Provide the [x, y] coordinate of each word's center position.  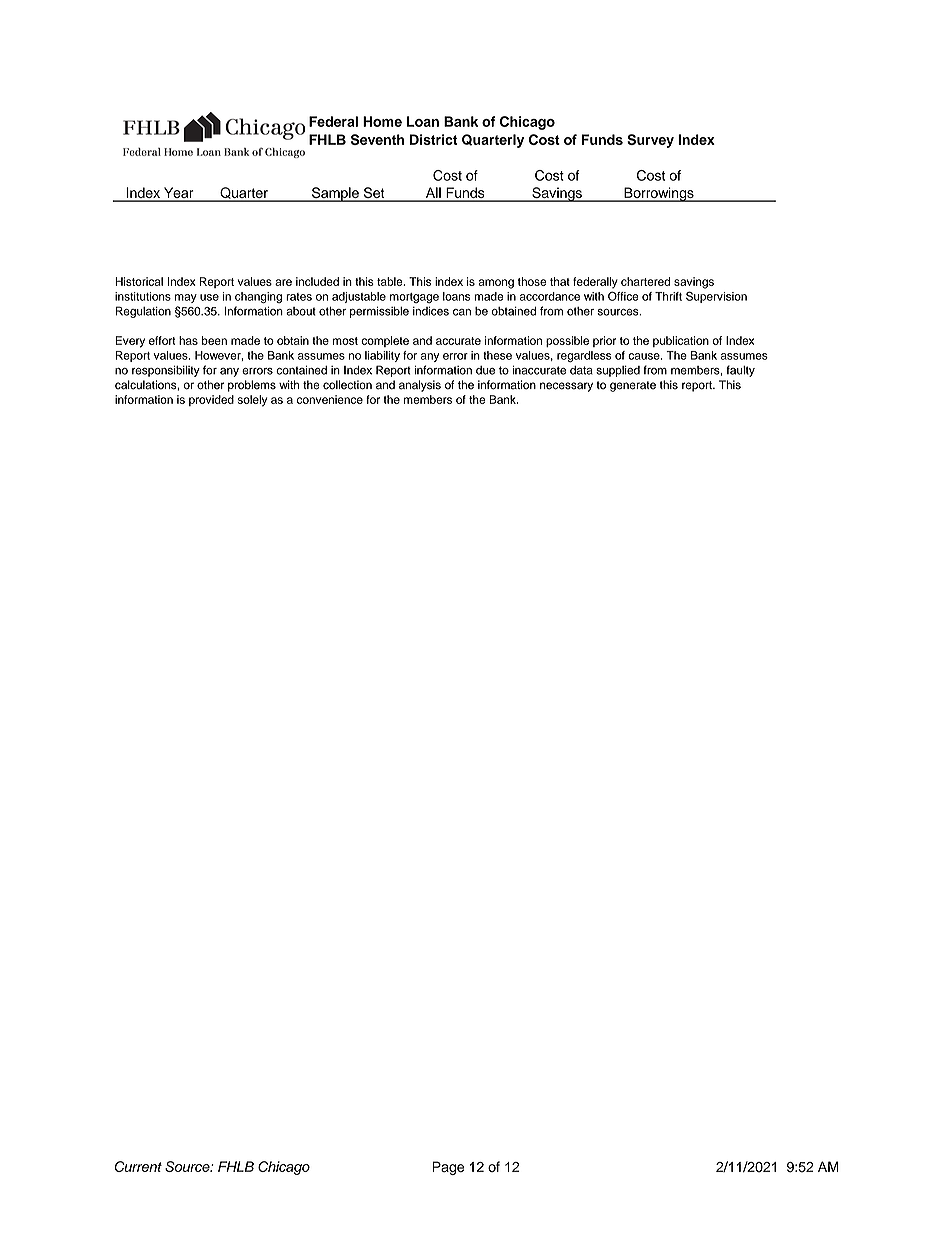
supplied [618, 371]
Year [179, 194]
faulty [740, 371]
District [434, 139]
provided [211, 400]
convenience [330, 399]
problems [252, 386]
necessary [566, 387]
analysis [420, 386]
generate [633, 386]
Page [448, 1168]
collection [347, 385]
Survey [650, 141]
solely [252, 401]
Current [138, 1166]
